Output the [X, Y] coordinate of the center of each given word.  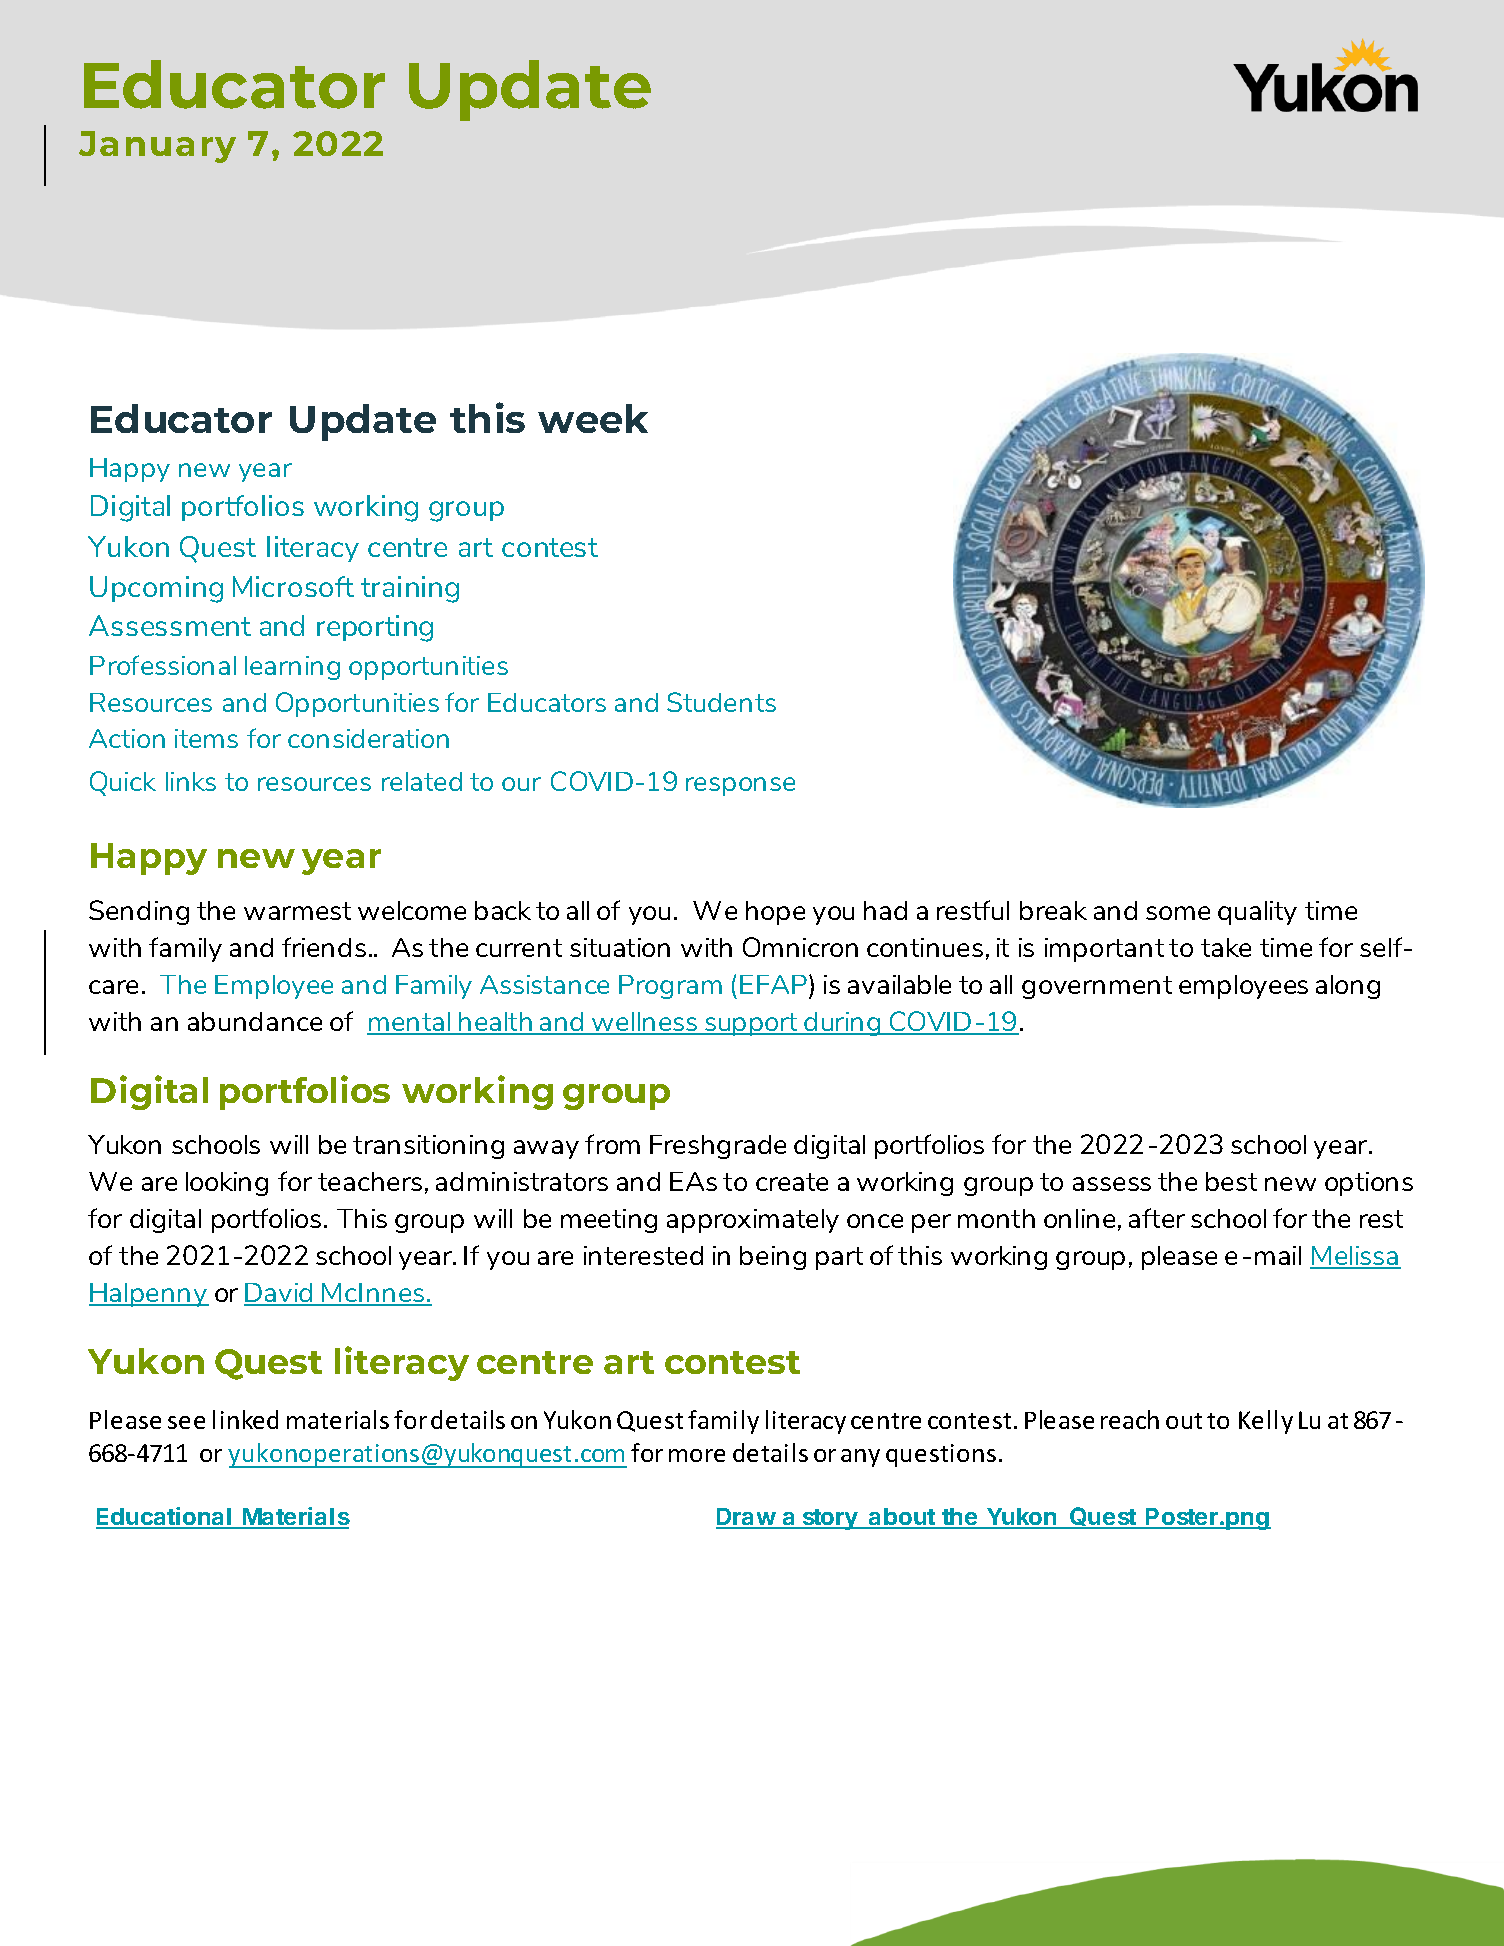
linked [245, 1419]
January [157, 147]
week [593, 418]
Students [721, 702]
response [740, 786]
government [1097, 987]
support [752, 1024]
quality [1257, 913]
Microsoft [293, 586]
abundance [255, 1021]
